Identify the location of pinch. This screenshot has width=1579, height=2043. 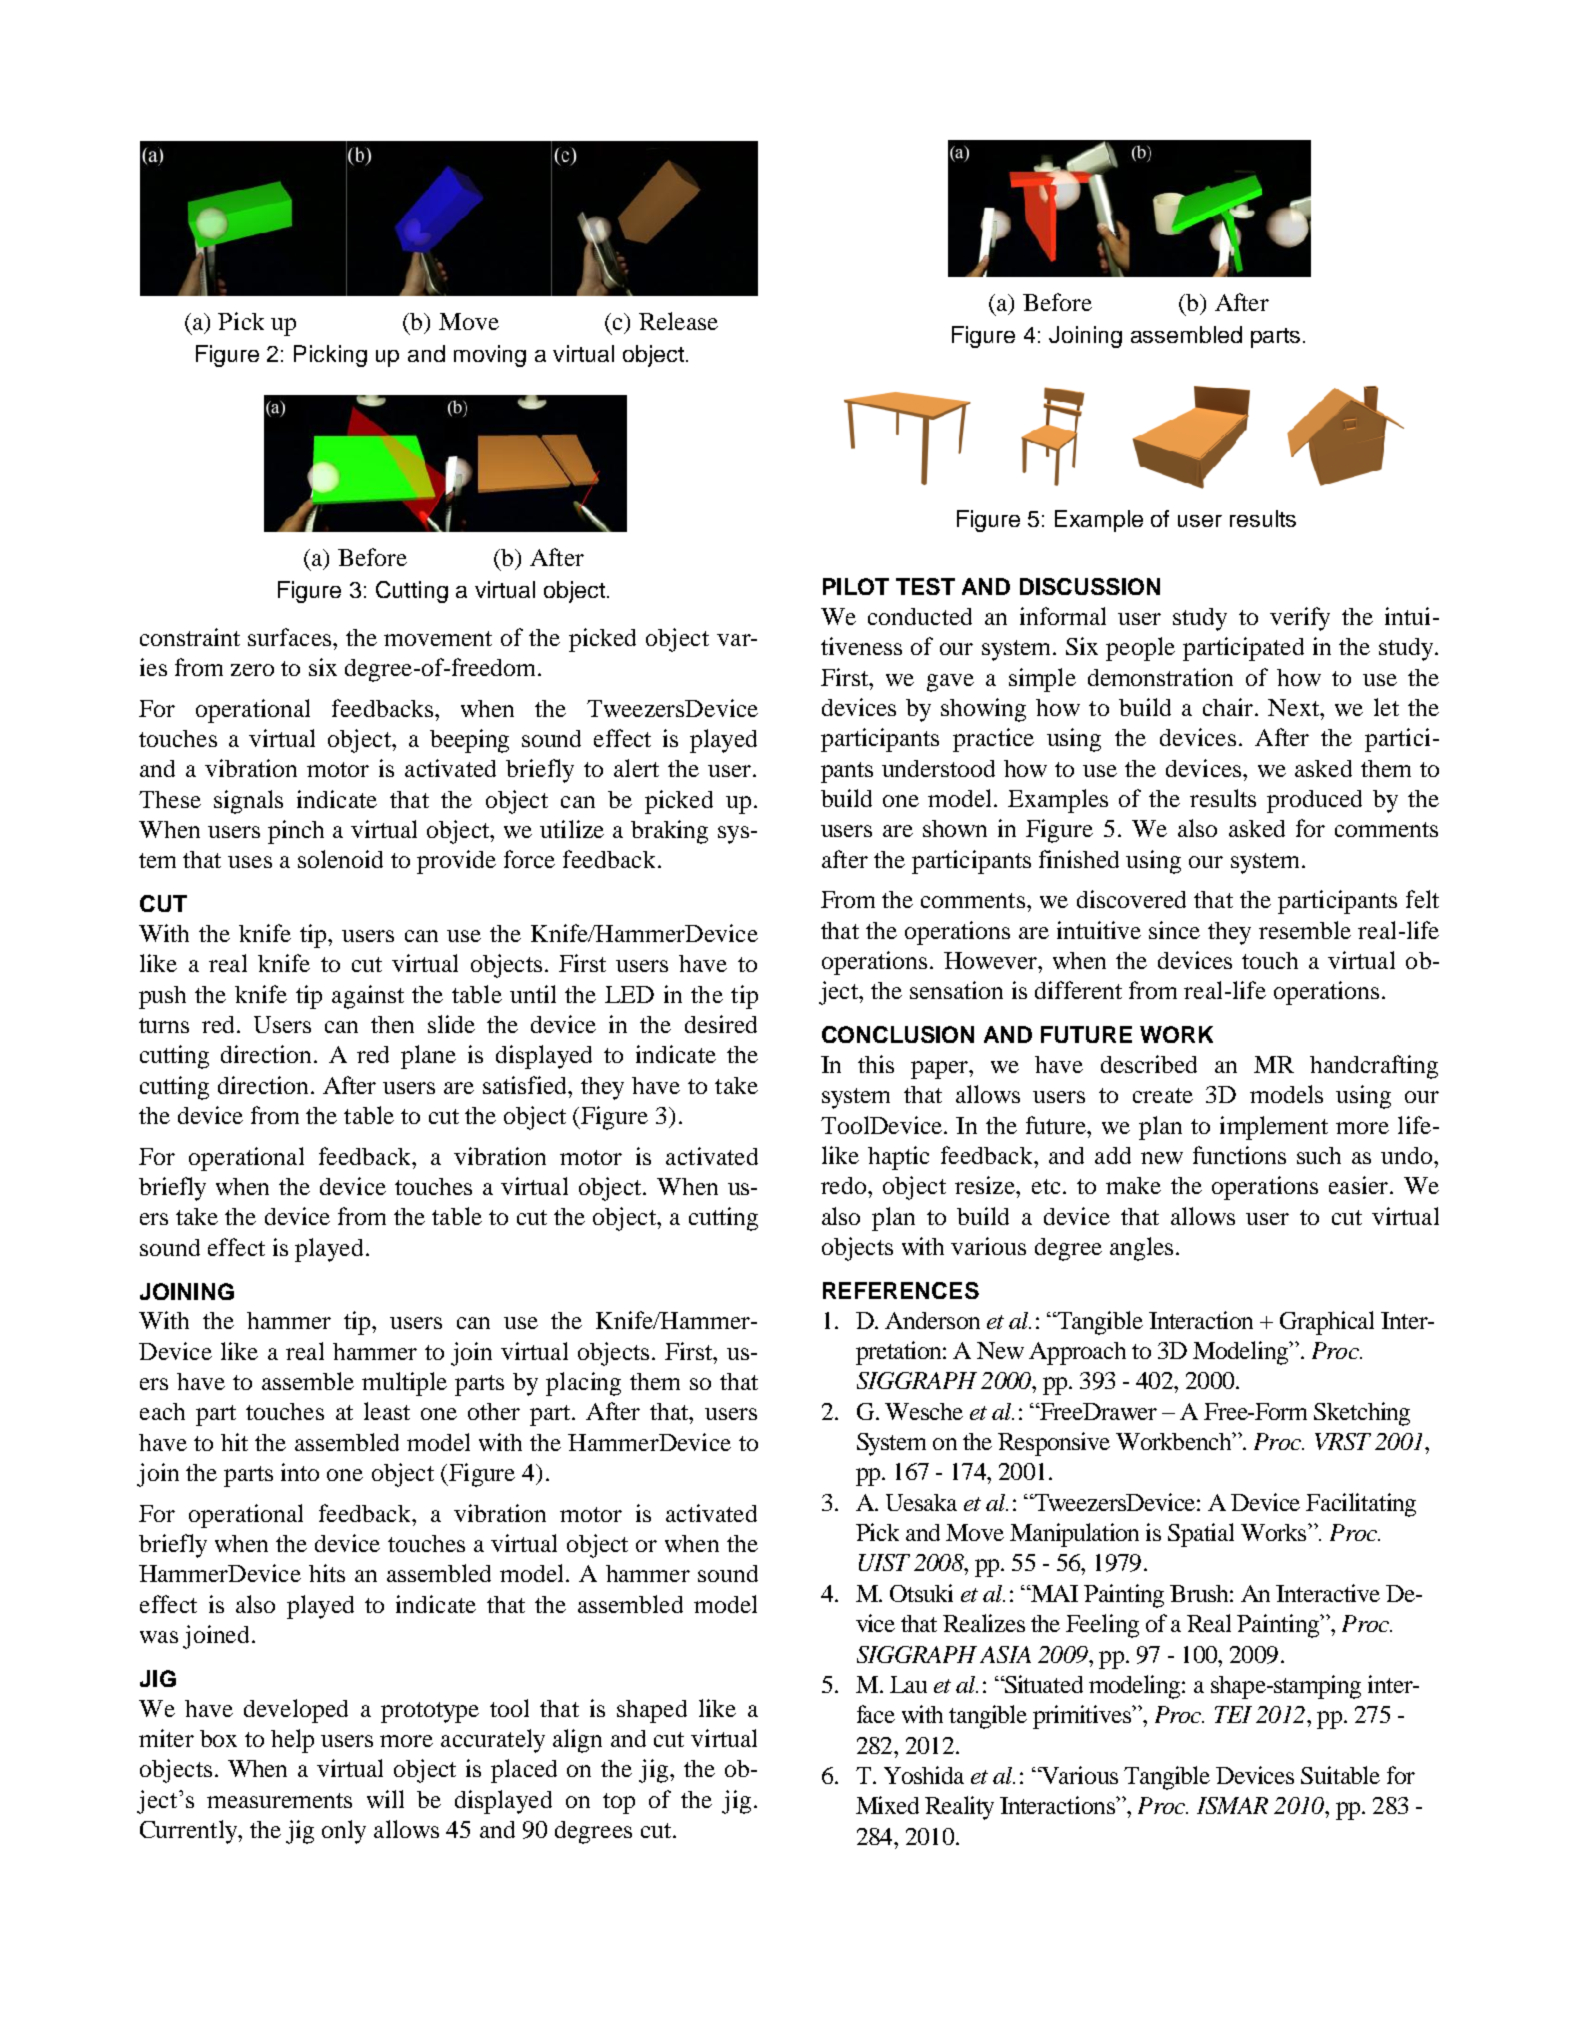
(296, 832).
